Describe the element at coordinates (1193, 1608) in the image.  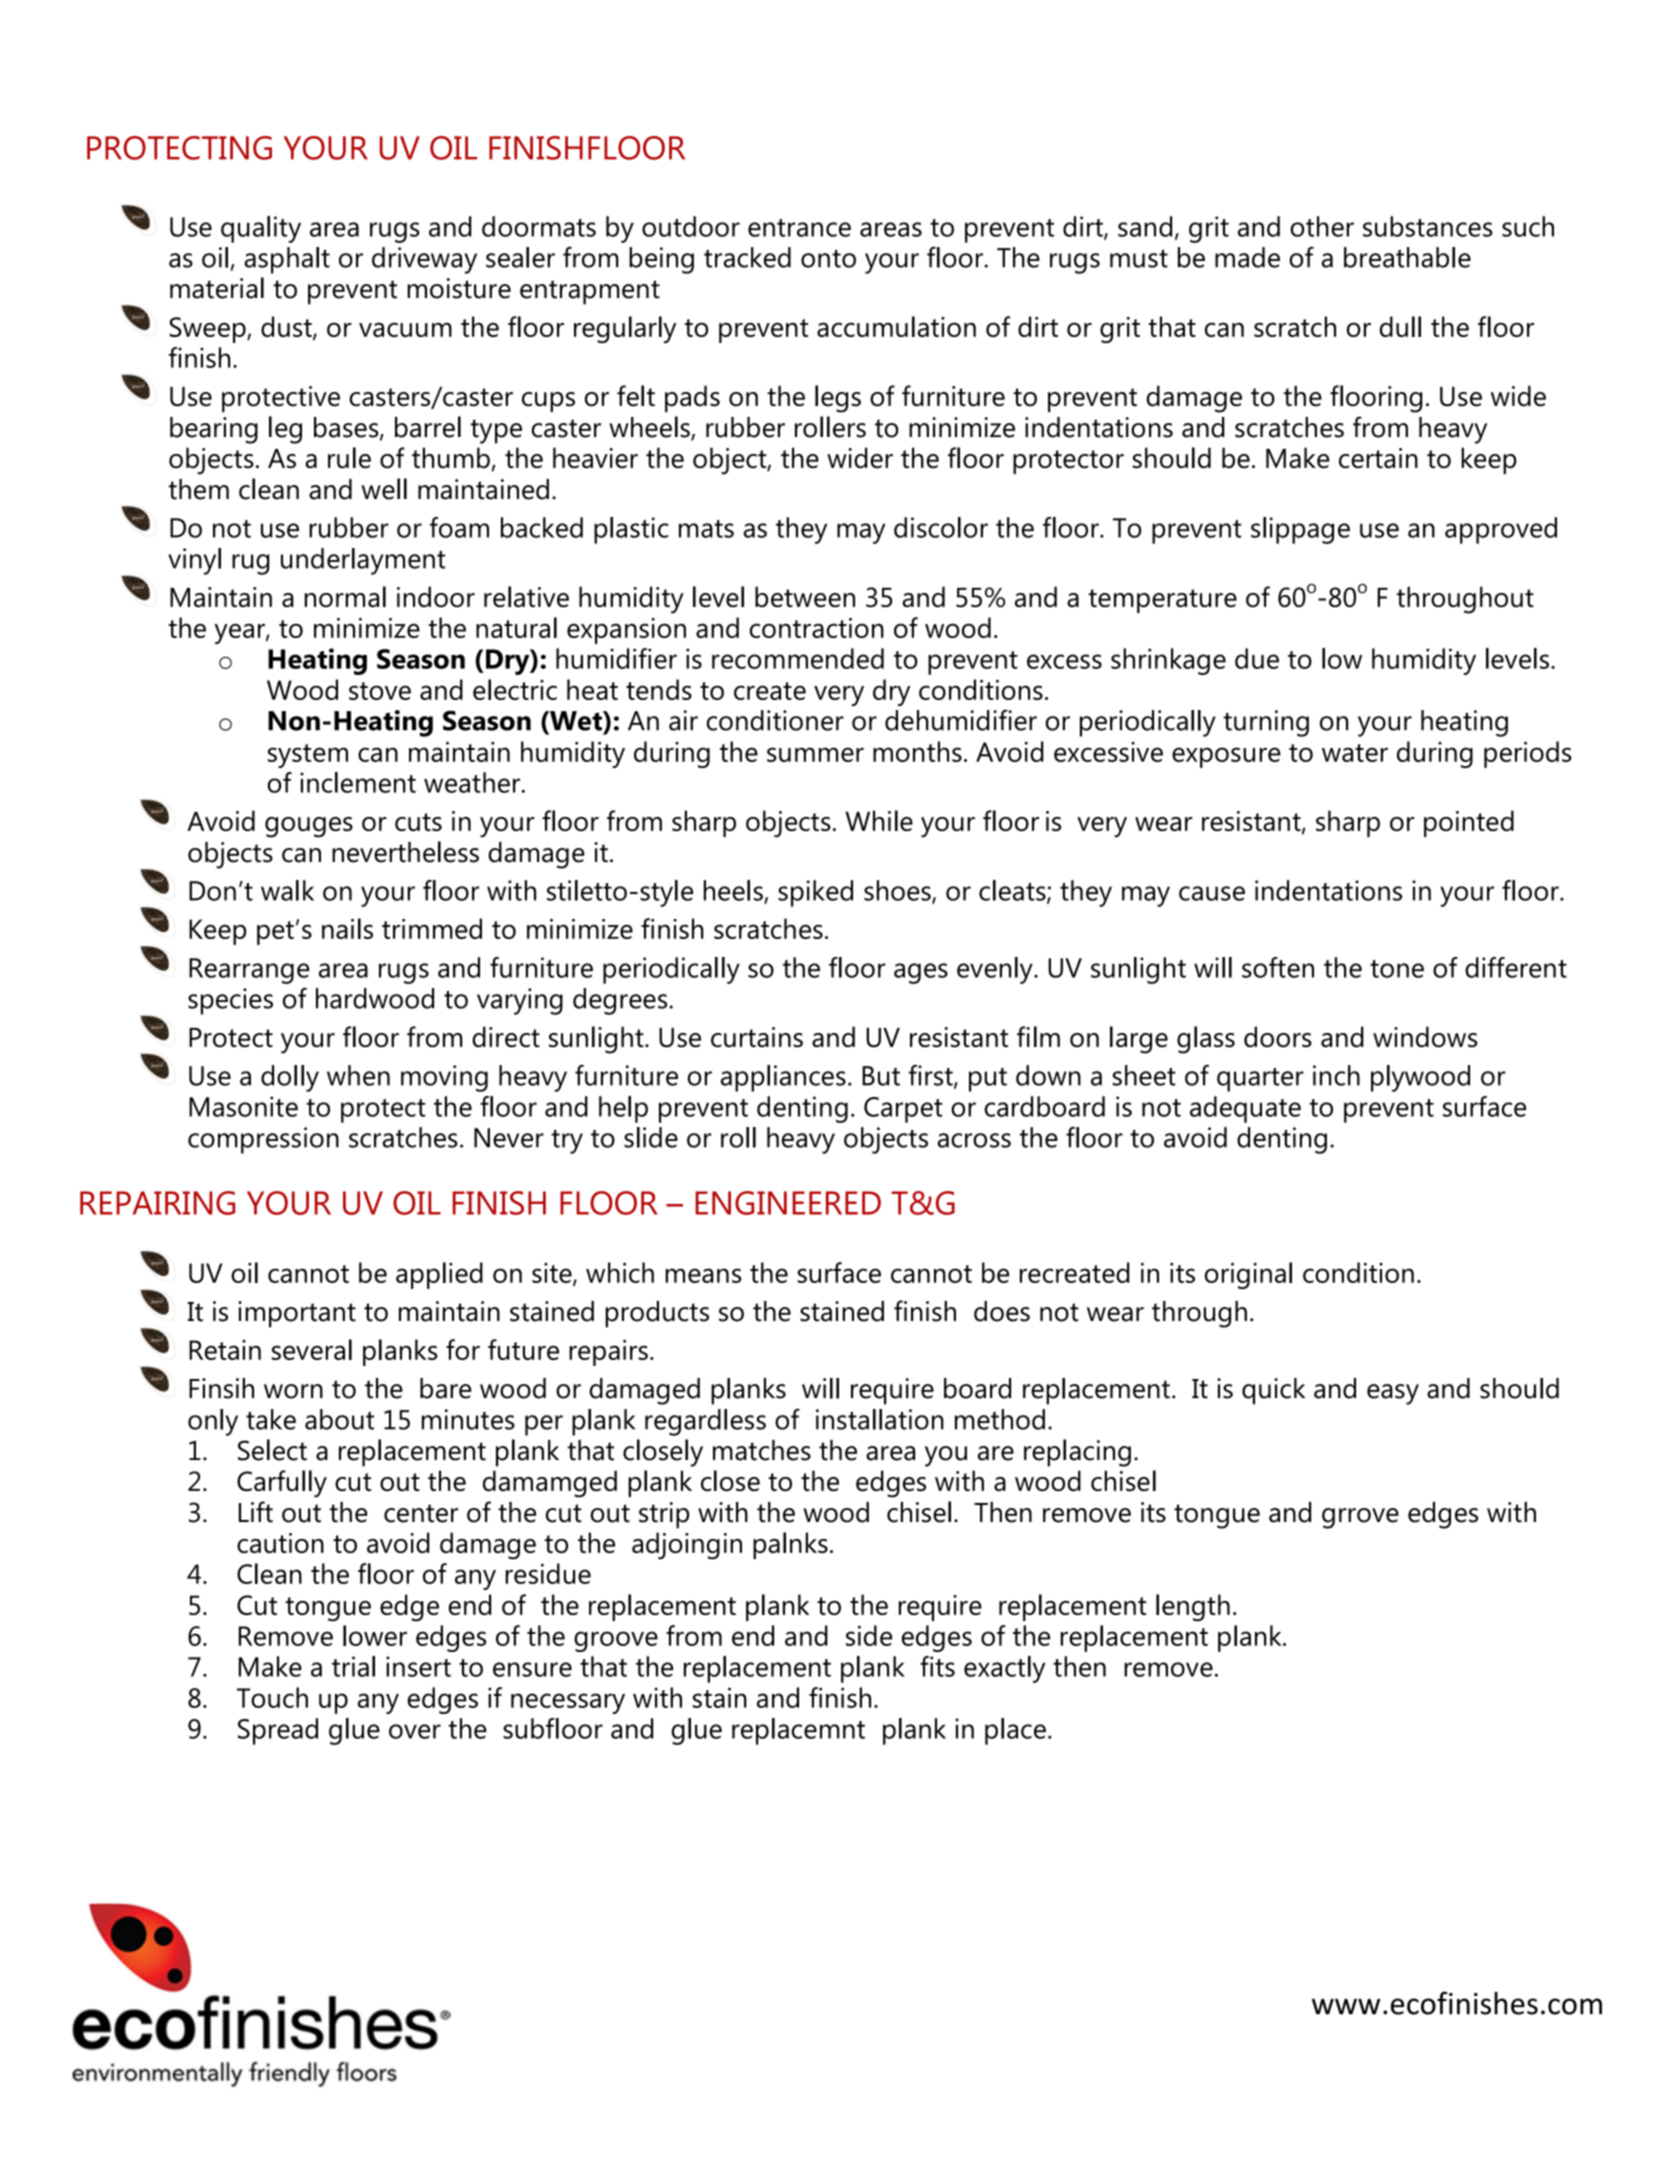
I see `length` at that location.
